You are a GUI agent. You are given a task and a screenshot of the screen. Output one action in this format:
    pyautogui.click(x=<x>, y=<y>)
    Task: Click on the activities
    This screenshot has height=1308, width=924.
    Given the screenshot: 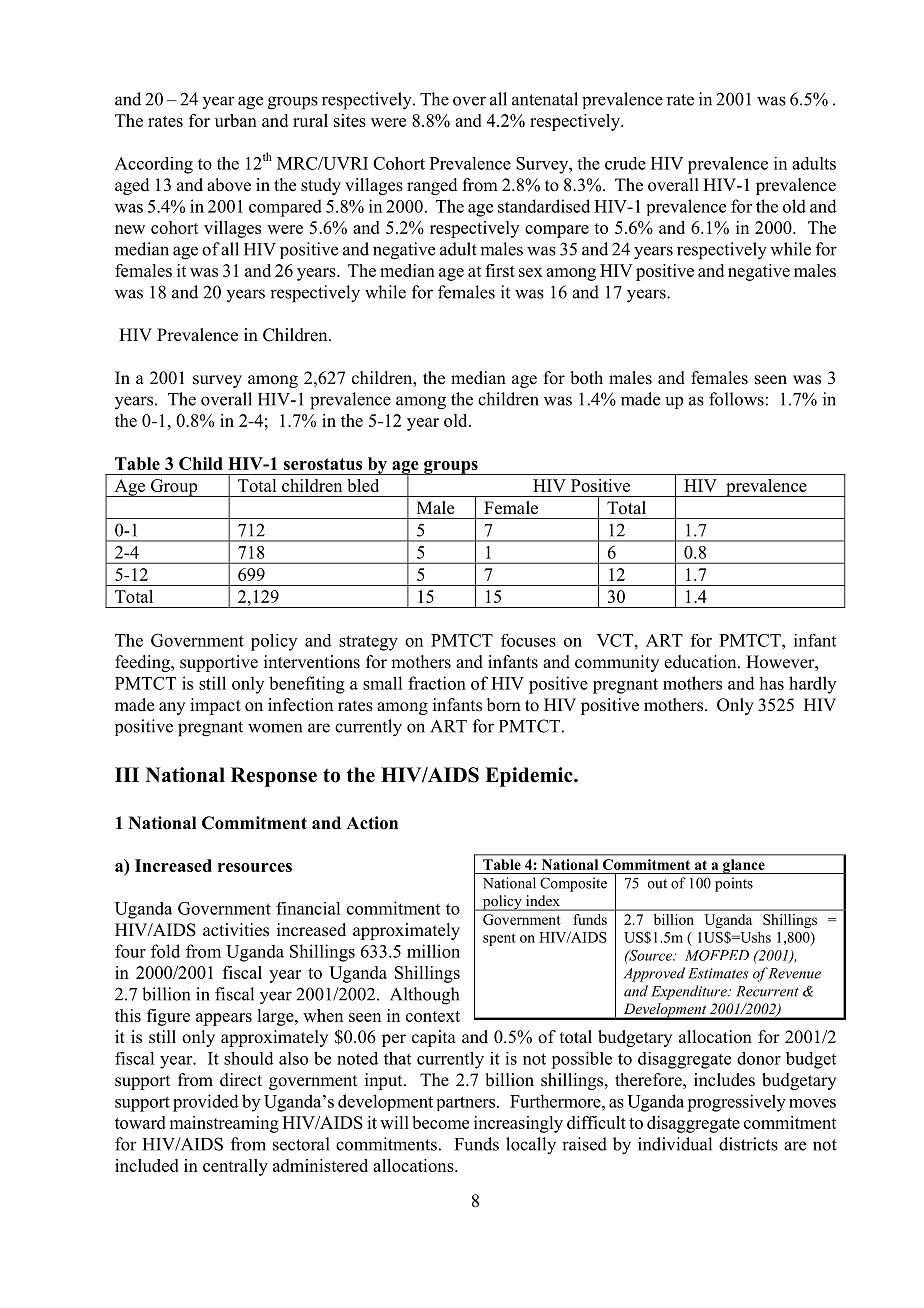 What is the action you would take?
    pyautogui.click(x=236, y=930)
